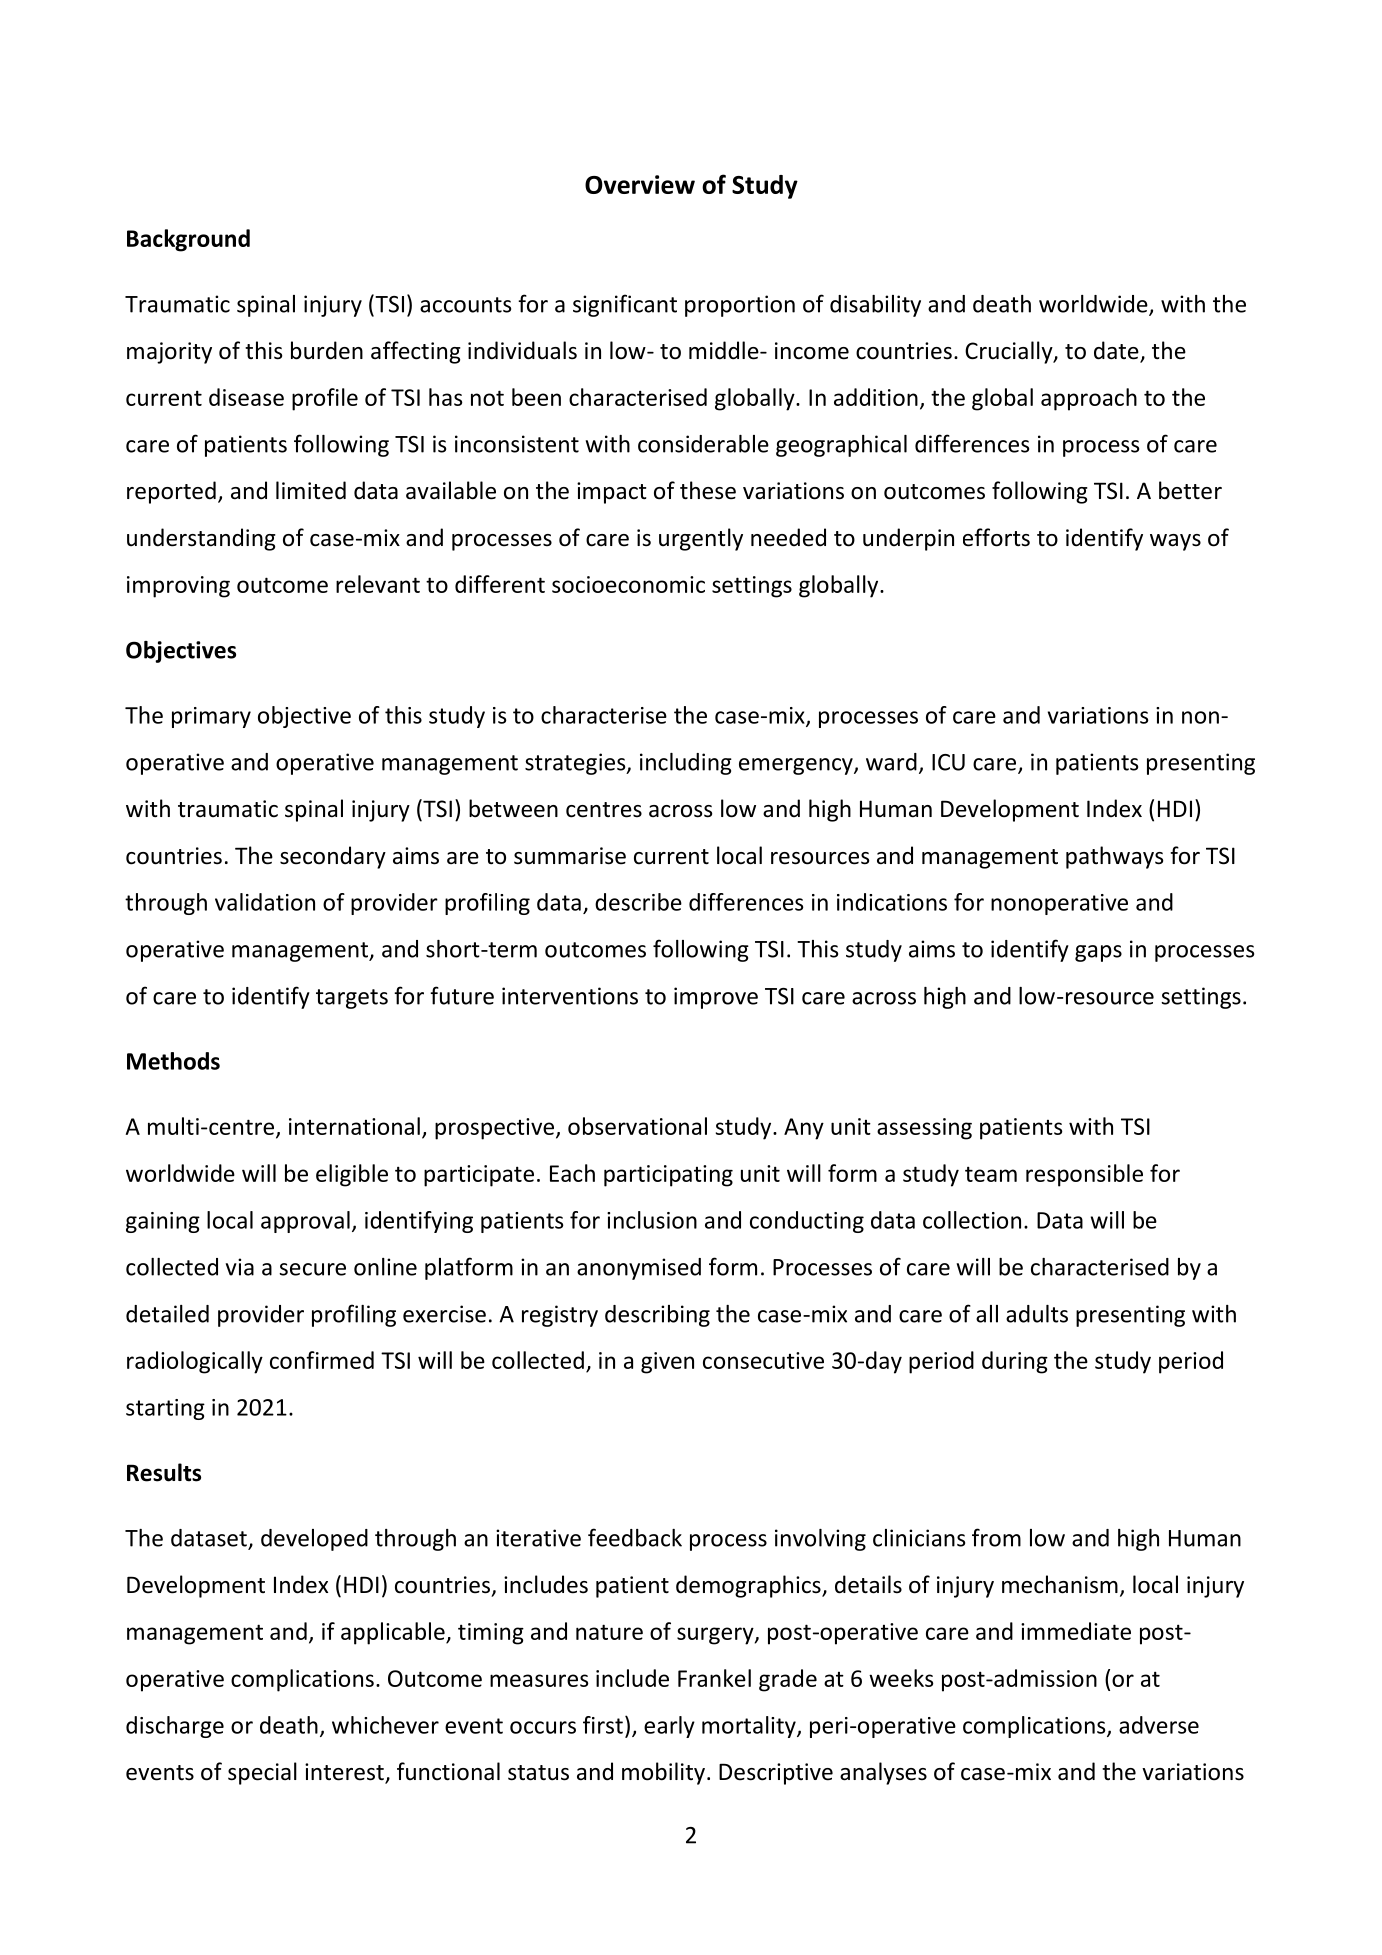  Describe the element at coordinates (352, 999) in the page. I see `targets` at that location.
